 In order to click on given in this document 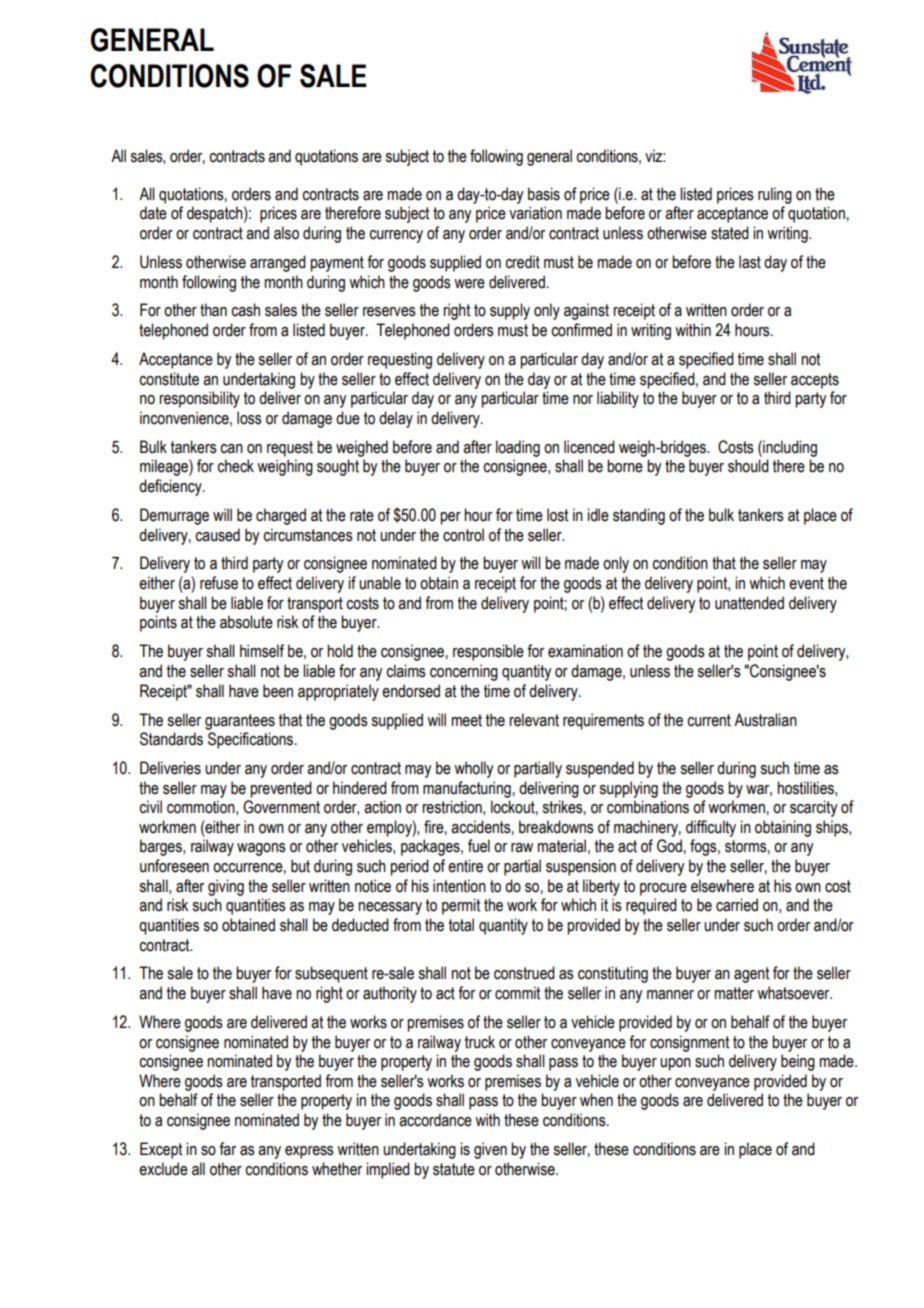, I will do `click(490, 1150)`.
